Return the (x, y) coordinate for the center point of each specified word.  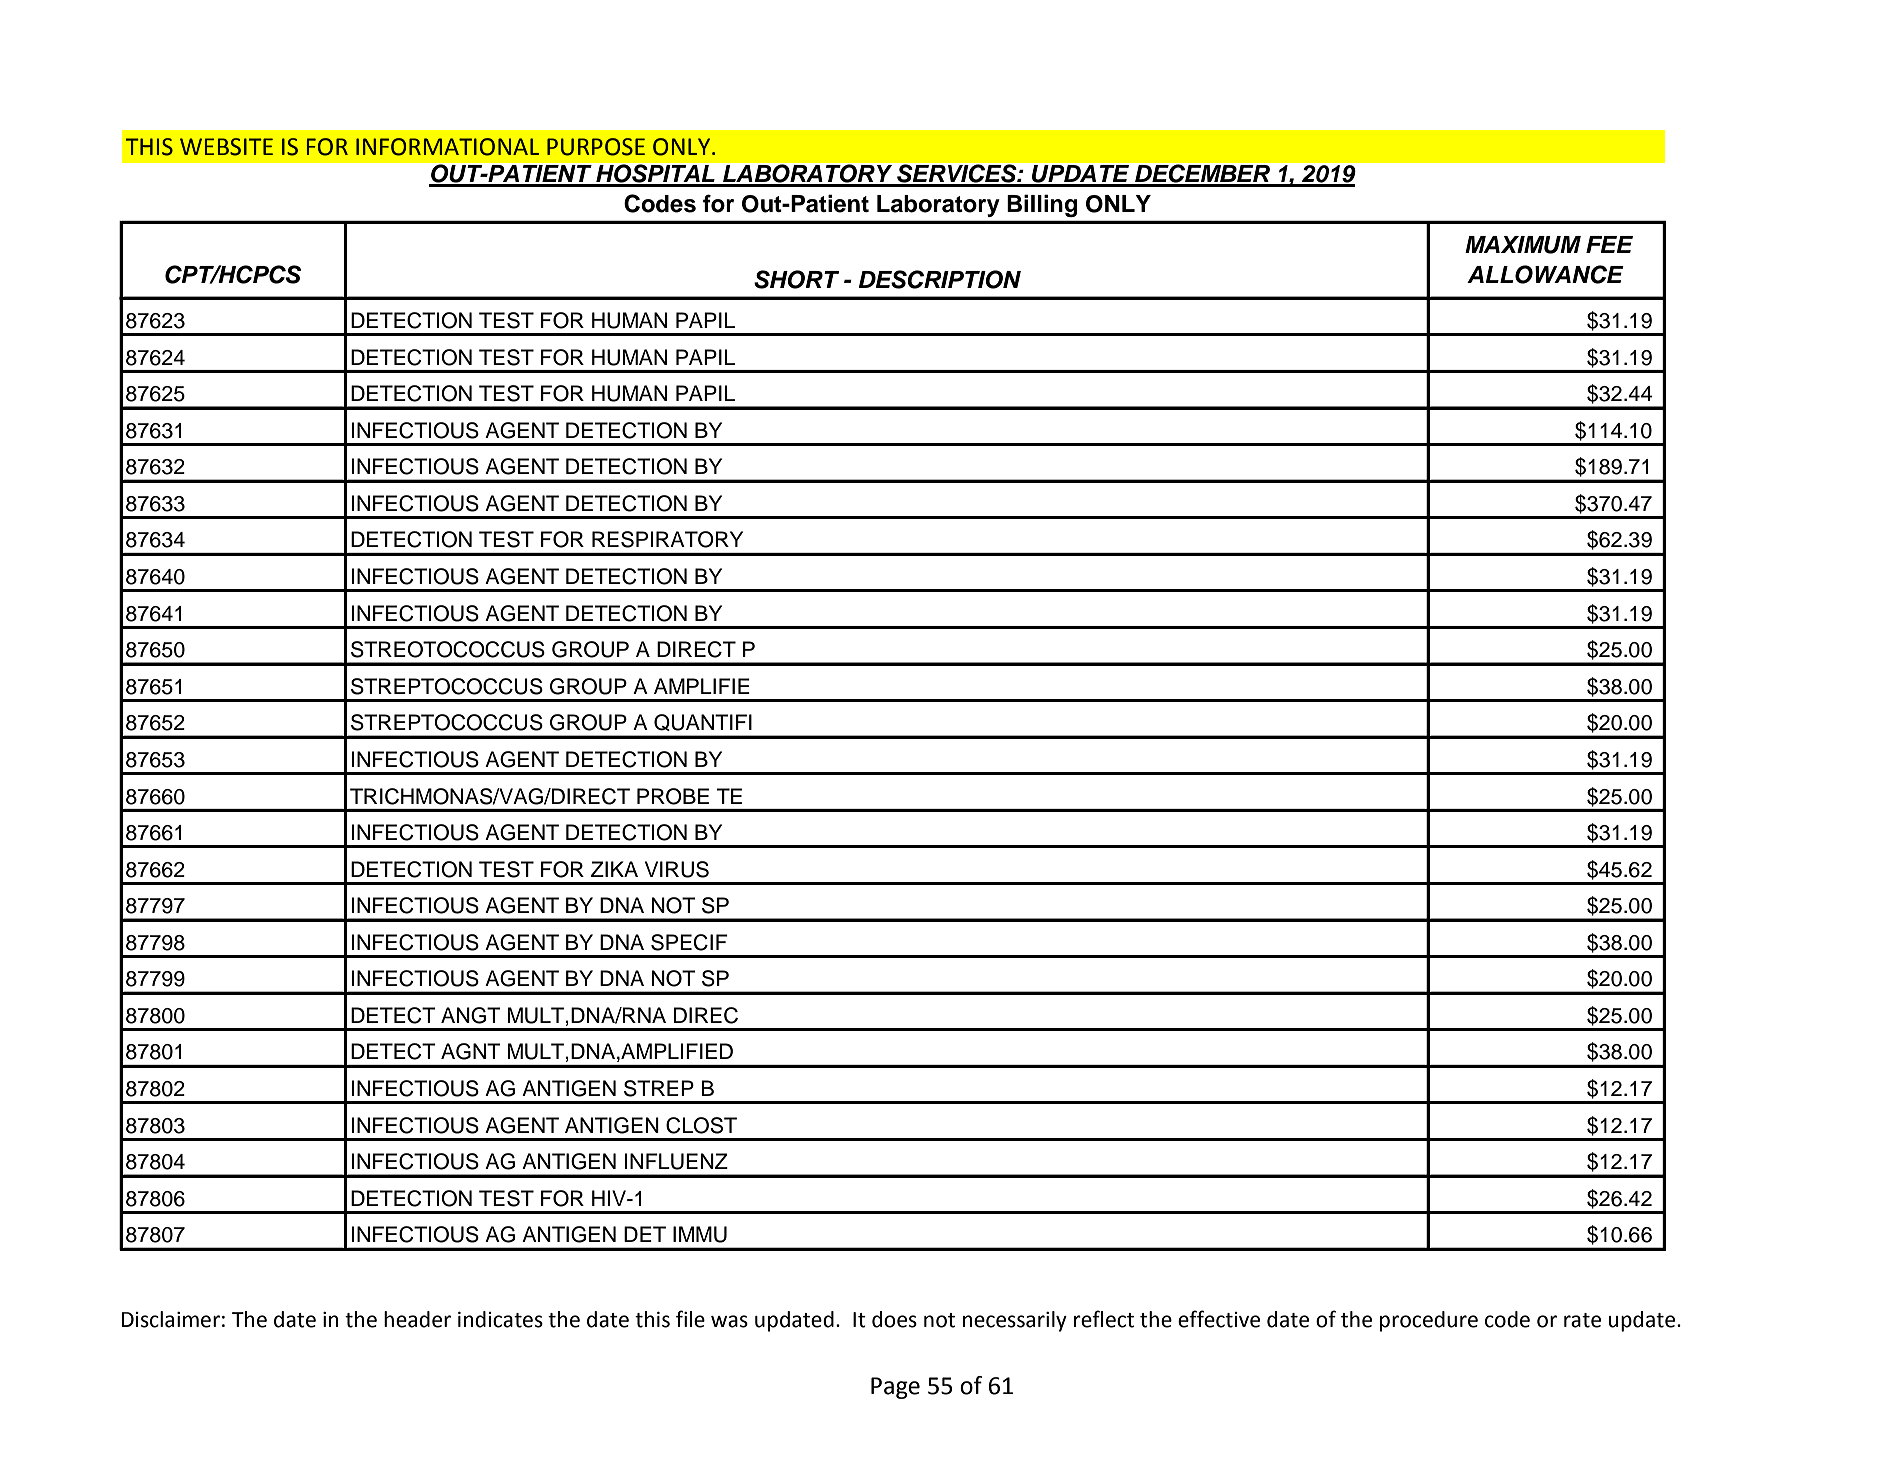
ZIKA (614, 869)
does (894, 1319)
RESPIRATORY (667, 539)
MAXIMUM (1523, 245)
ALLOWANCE (1545, 274)
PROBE (673, 796)
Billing (1042, 205)
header (417, 1319)
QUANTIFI (703, 722)
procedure (1429, 1321)
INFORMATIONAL (447, 147)
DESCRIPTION (939, 279)
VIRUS (677, 869)
